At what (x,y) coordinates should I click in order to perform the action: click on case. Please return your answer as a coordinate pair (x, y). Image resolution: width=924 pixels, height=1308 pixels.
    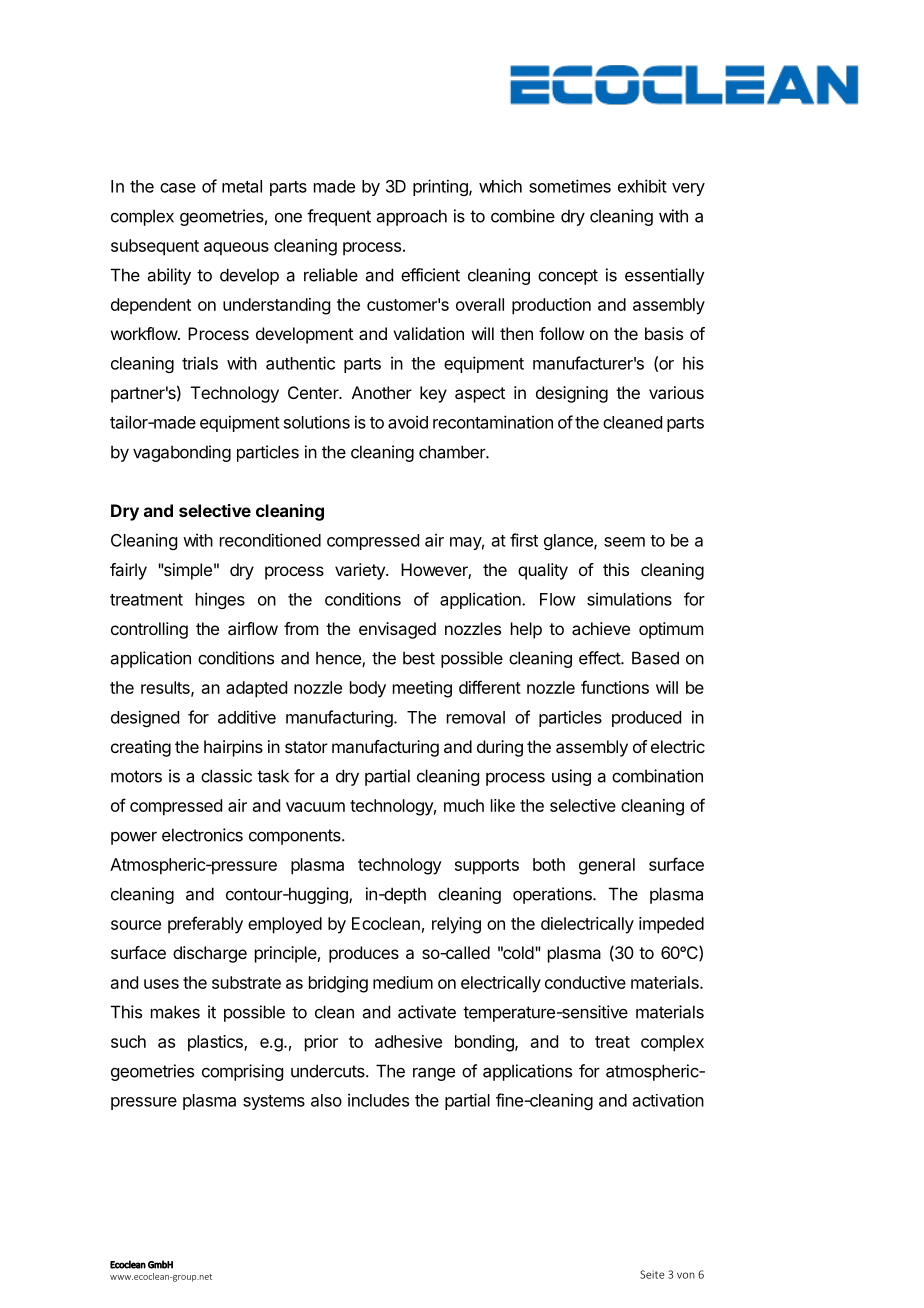
    Looking at the image, I should click on (178, 188).
